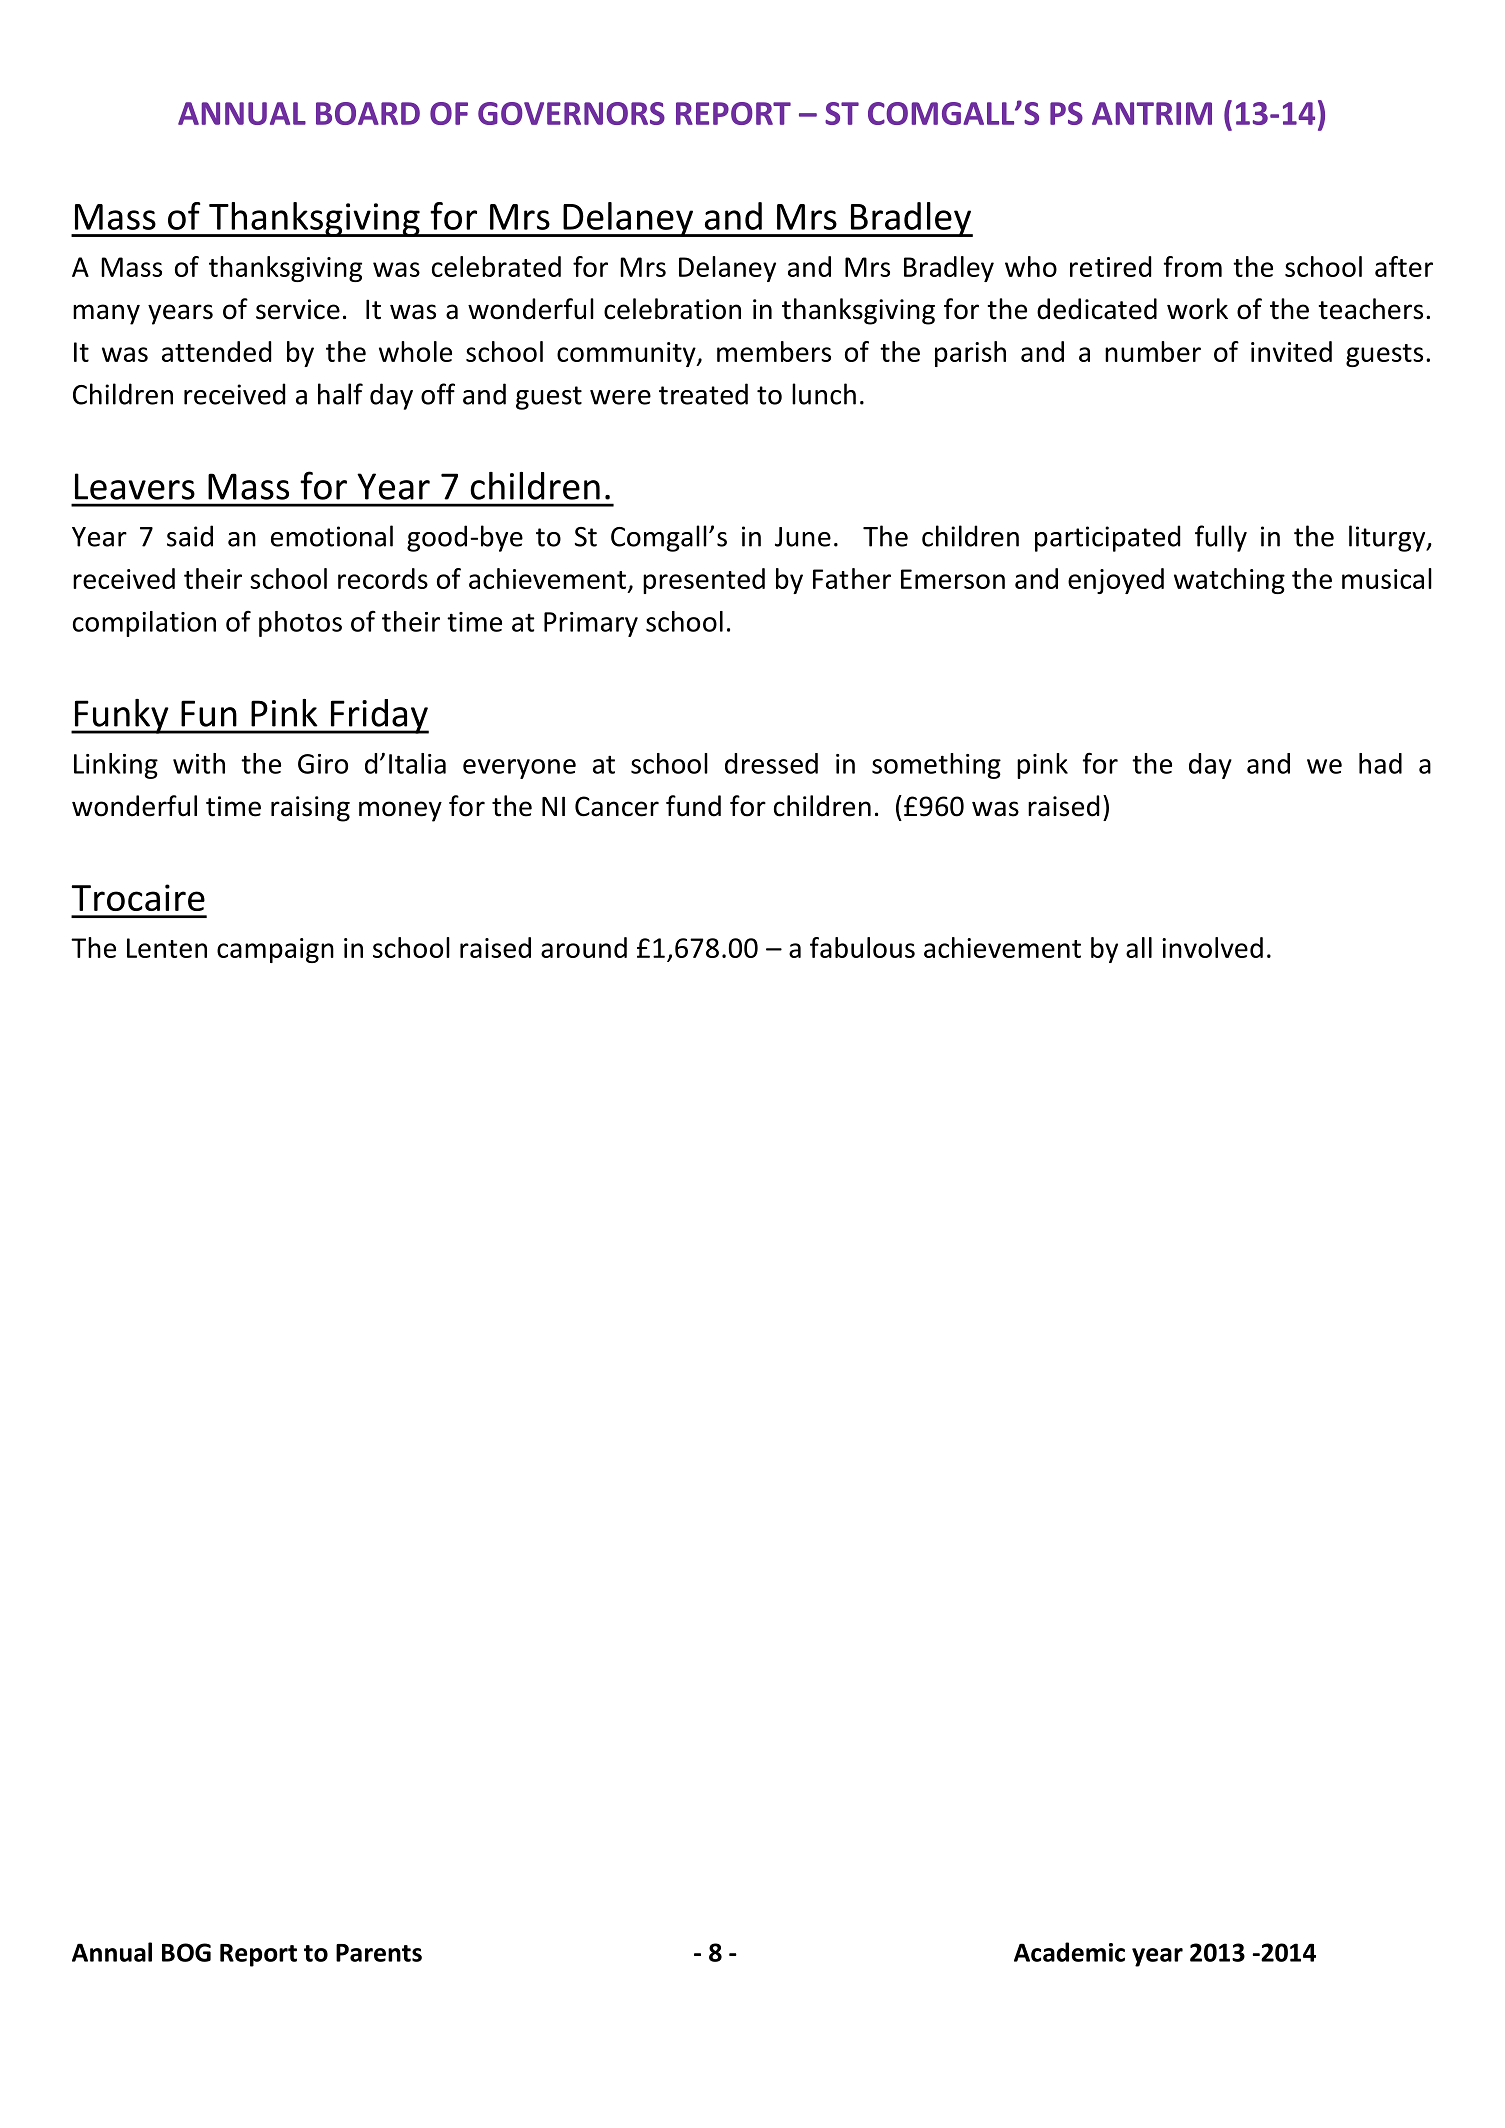 This screenshot has width=1505, height=2128. I want to click on ANTRIM, so click(1152, 113).
